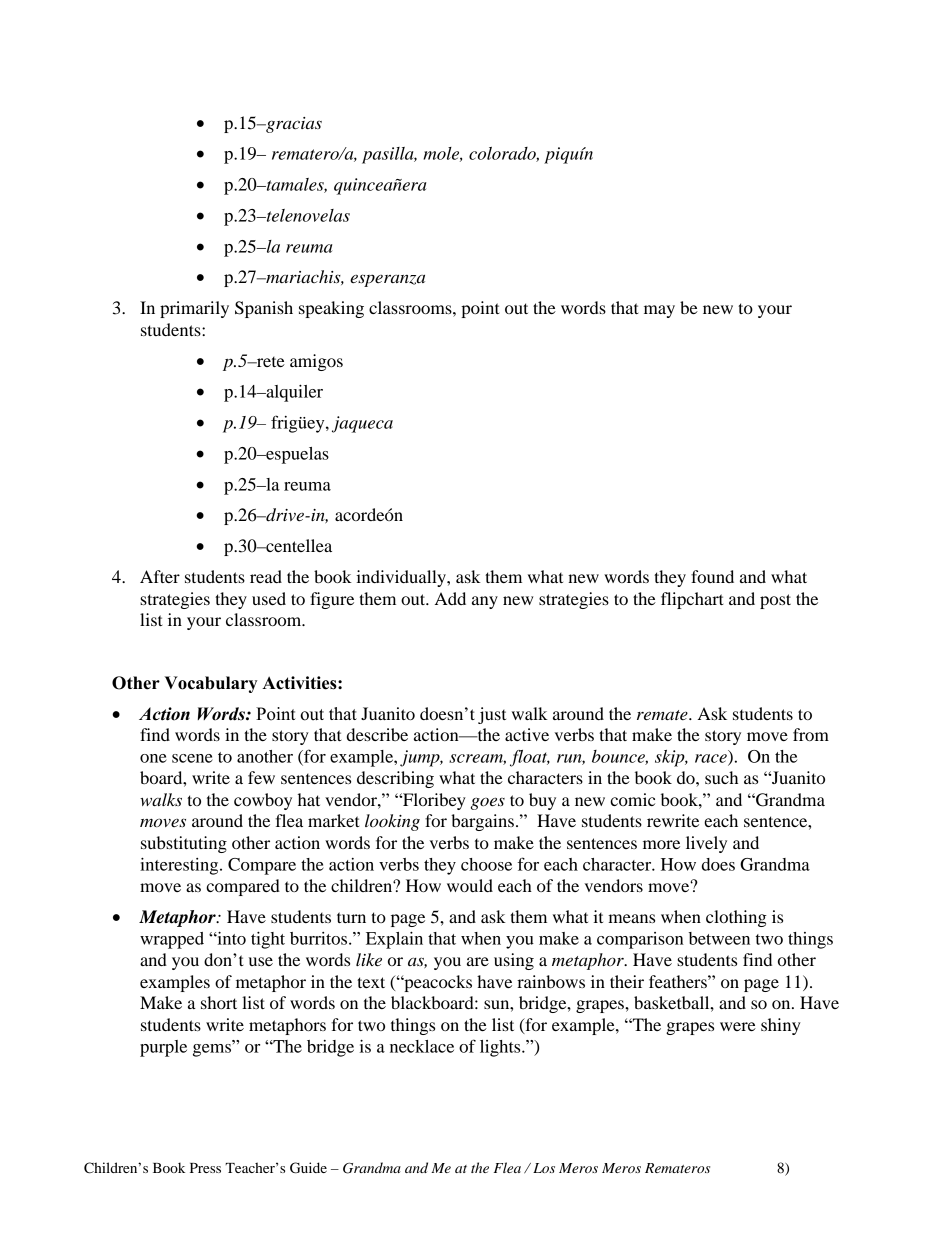 Image resolution: width=952 pixels, height=1233 pixels. What do you see at coordinates (738, 1026) in the document?
I see `were` at bounding box center [738, 1026].
